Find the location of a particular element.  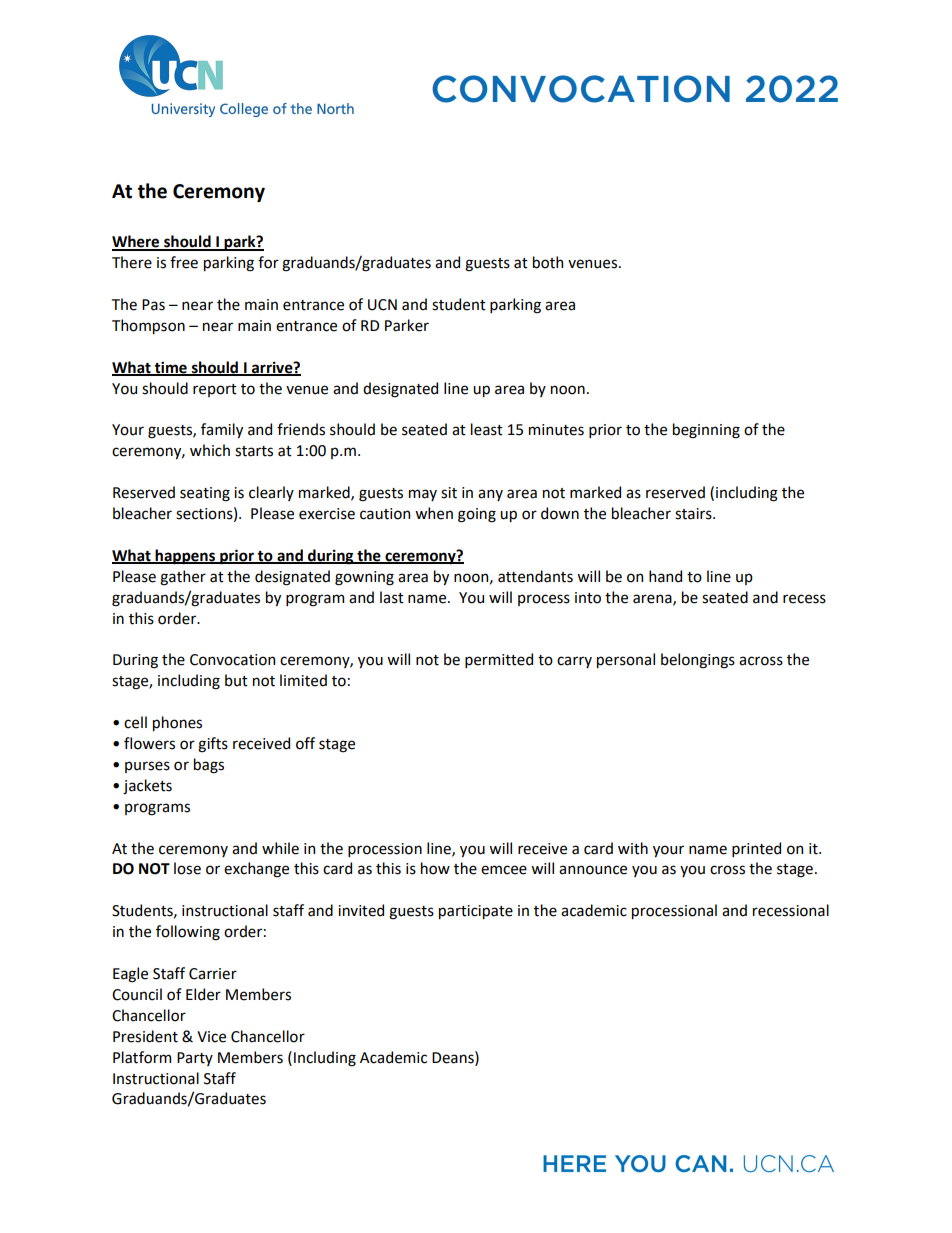

when is located at coordinates (434, 513).
